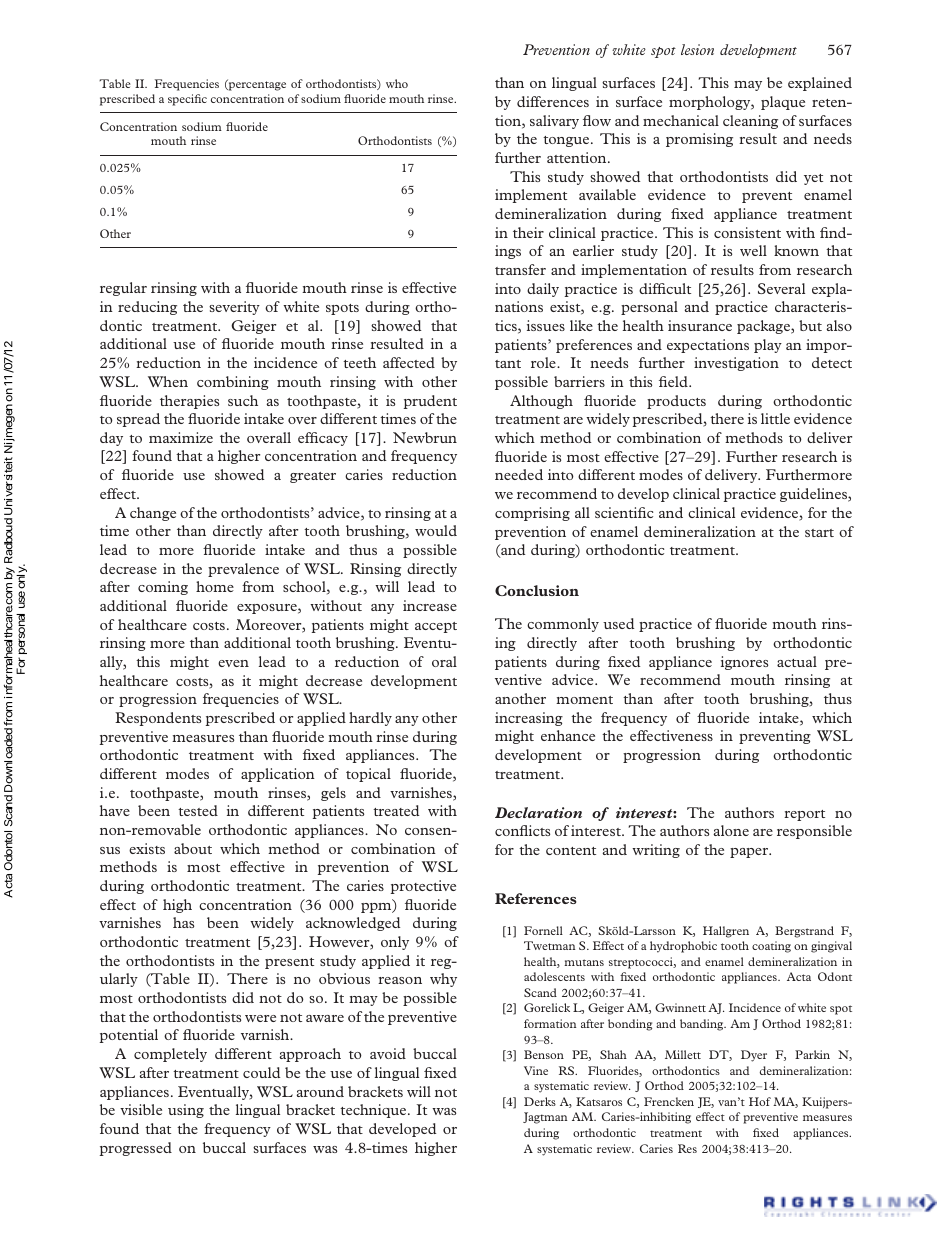 This image has height=1240, width=952. I want to click on play, so click(768, 346).
